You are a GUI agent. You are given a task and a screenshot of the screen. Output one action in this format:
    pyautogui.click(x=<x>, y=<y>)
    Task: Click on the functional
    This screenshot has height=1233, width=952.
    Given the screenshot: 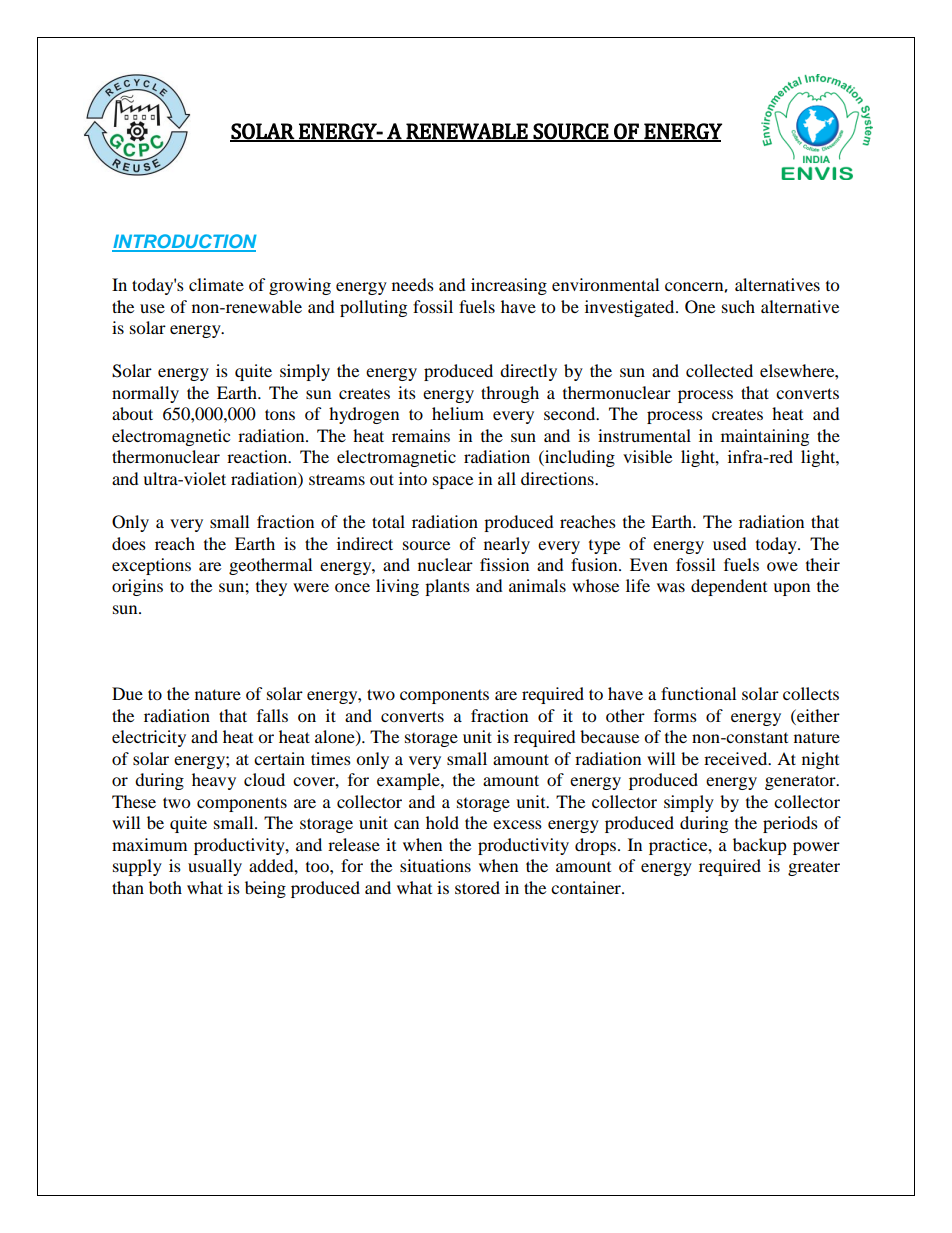 What is the action you would take?
    pyautogui.click(x=698, y=693)
